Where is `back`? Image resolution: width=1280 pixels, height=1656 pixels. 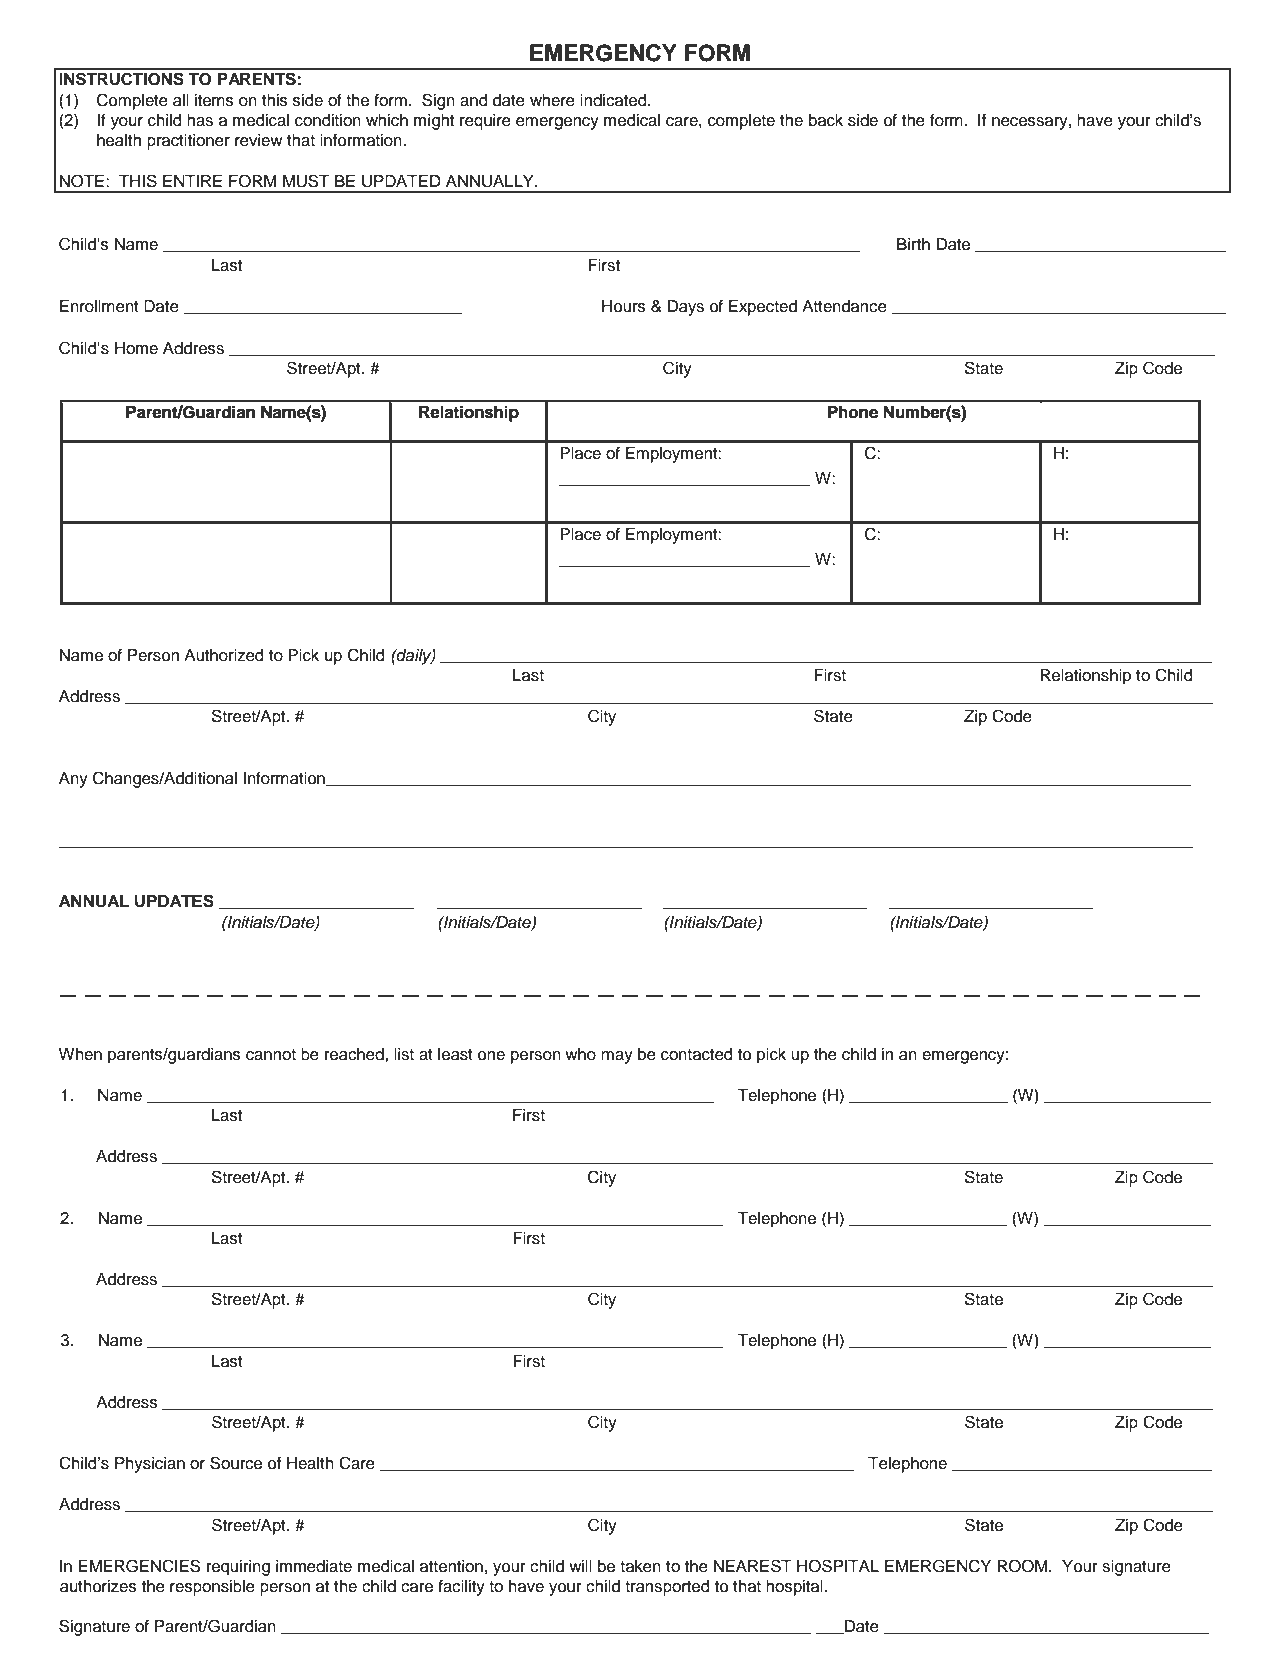
back is located at coordinates (826, 120).
